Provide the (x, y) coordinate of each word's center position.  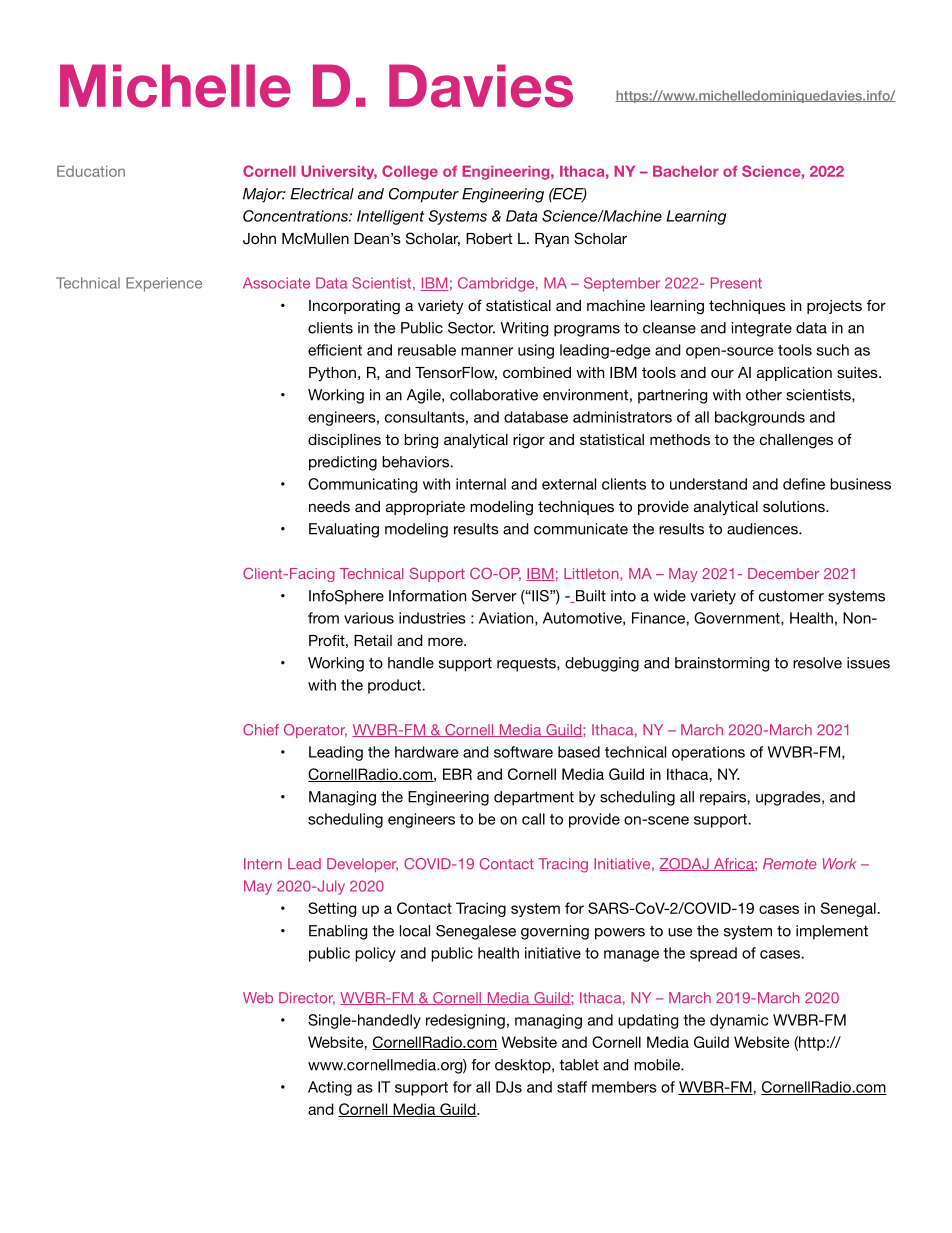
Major (264, 195)
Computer (424, 195)
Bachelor (686, 171)
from (323, 618)
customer (791, 596)
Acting (330, 1088)
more (446, 641)
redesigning (465, 1021)
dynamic (739, 1021)
